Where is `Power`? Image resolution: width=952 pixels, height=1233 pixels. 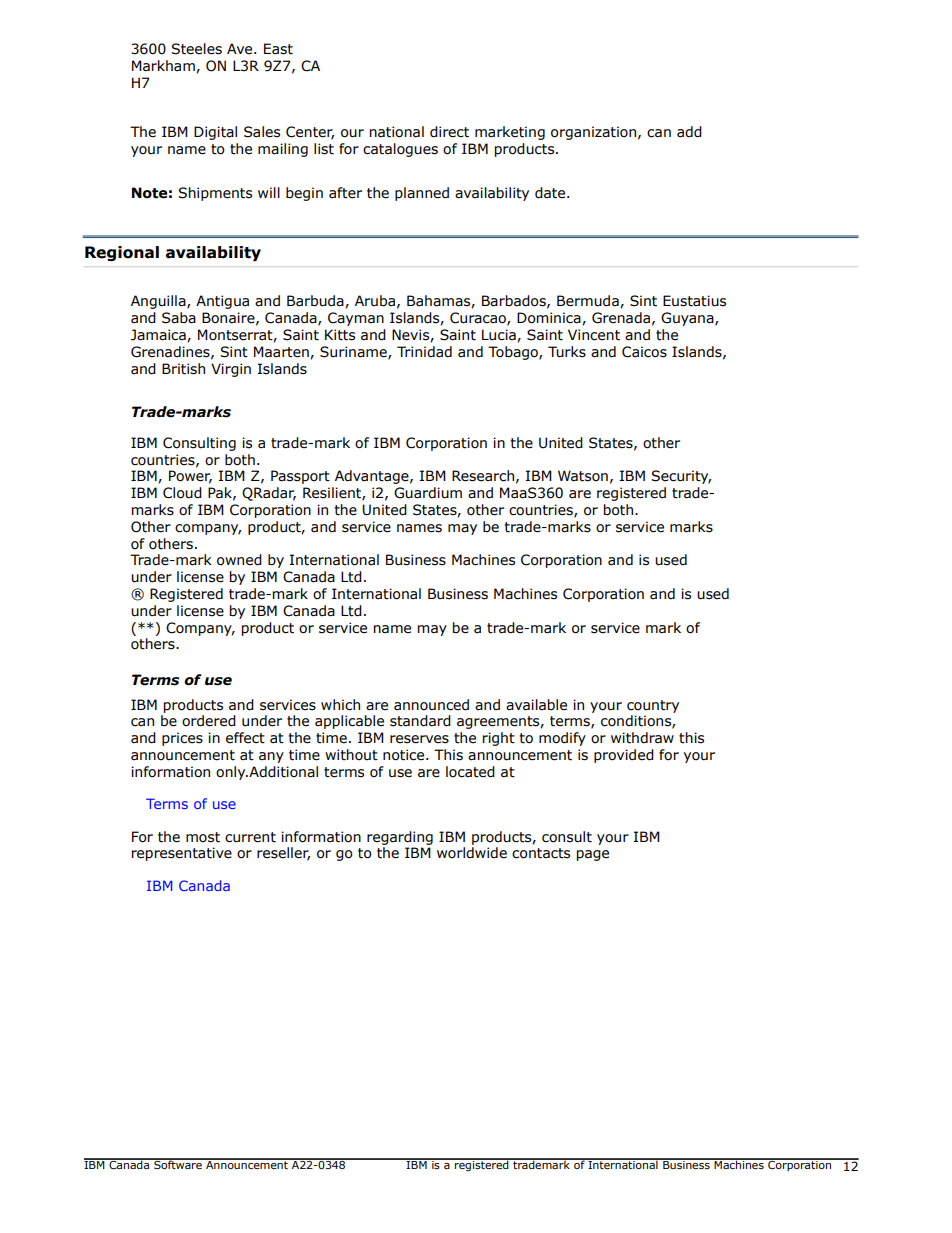
Power is located at coordinates (190, 477).
